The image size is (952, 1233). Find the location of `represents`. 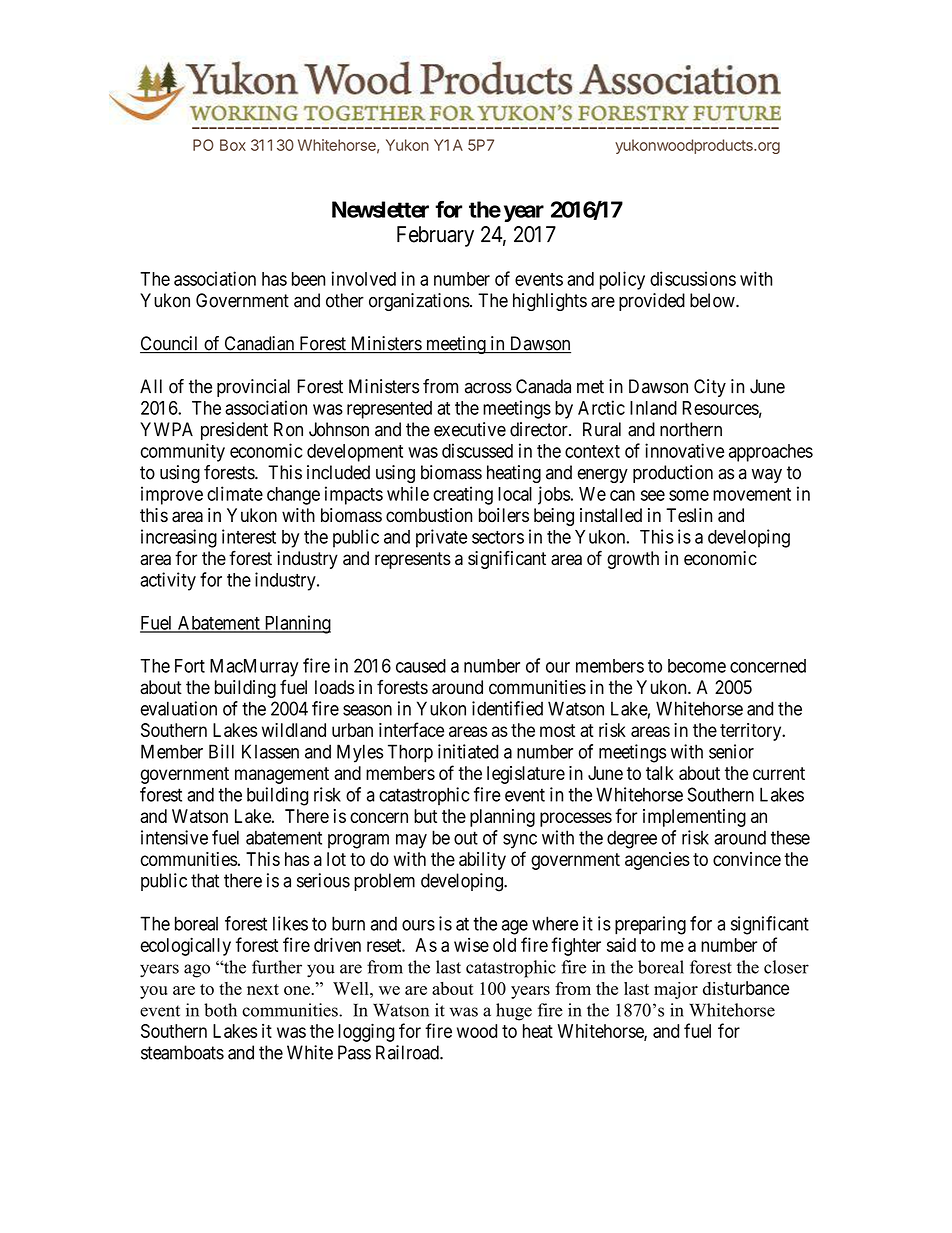

represents is located at coordinates (413, 560).
